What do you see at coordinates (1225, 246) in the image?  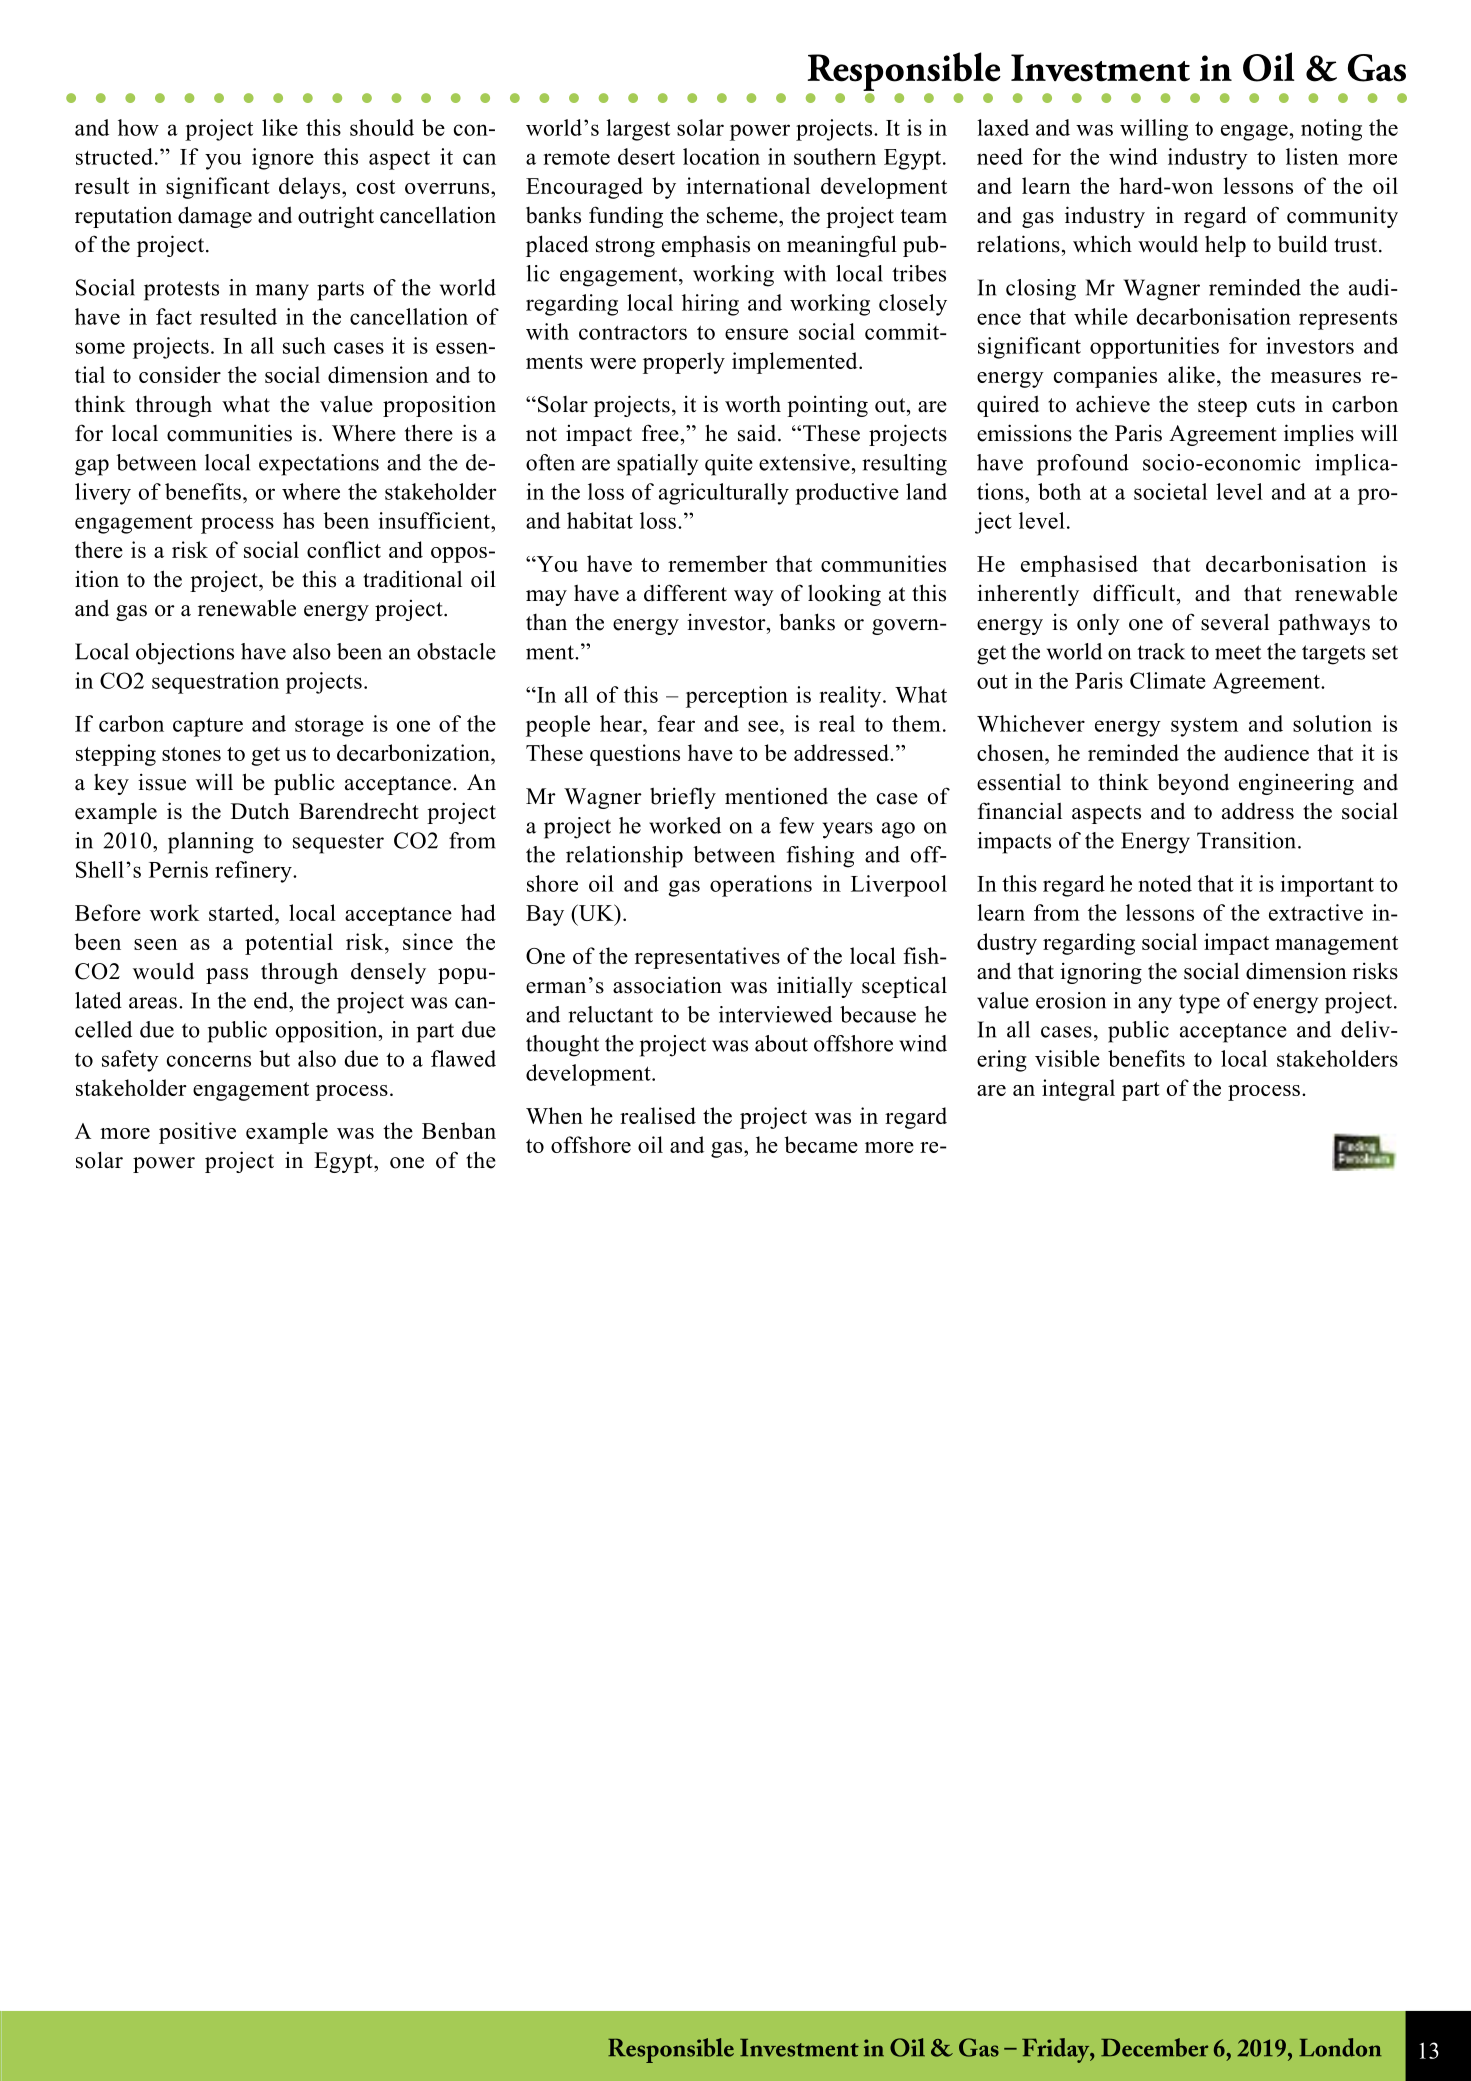 I see `help` at bounding box center [1225, 246].
